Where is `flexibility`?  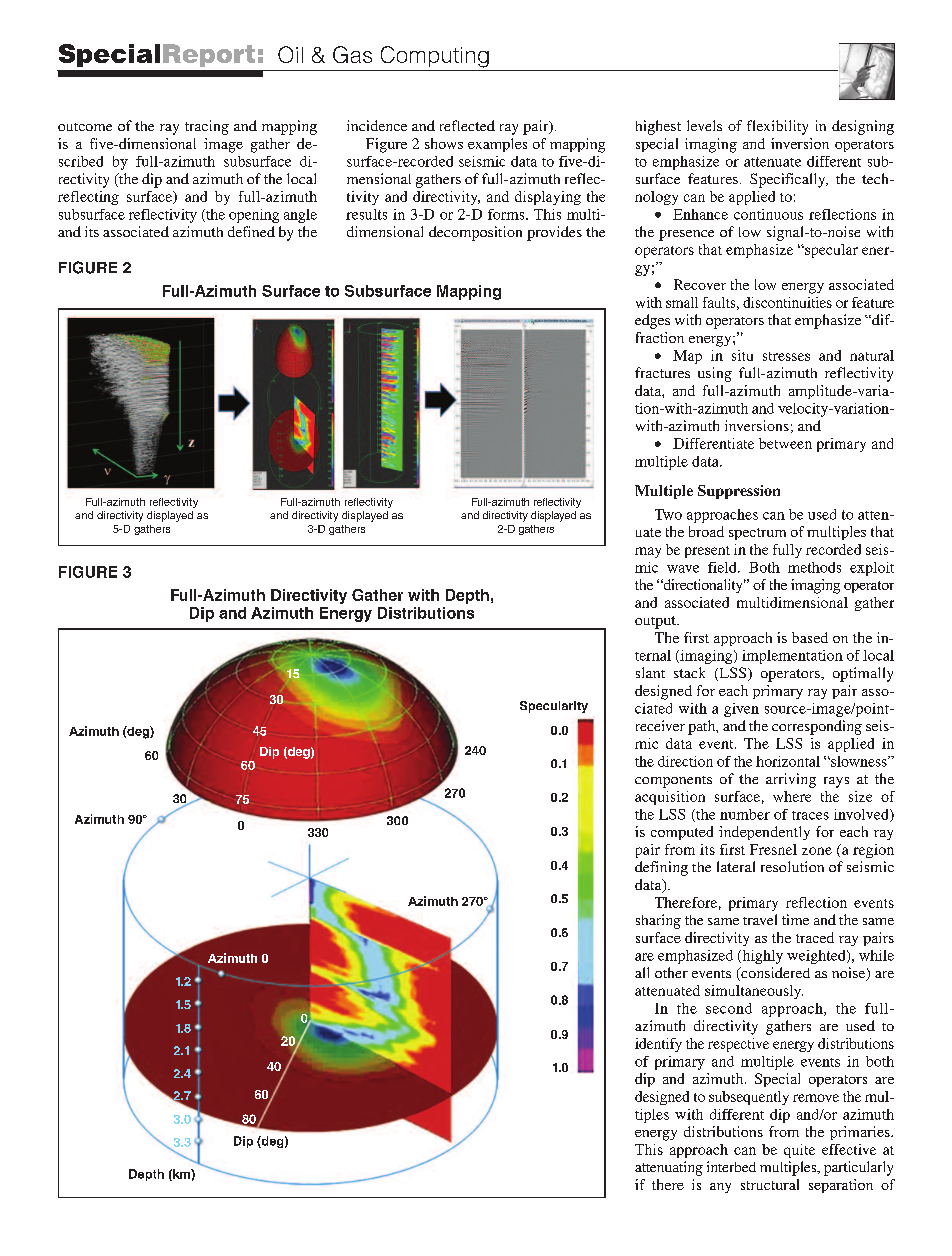 flexibility is located at coordinates (777, 127).
